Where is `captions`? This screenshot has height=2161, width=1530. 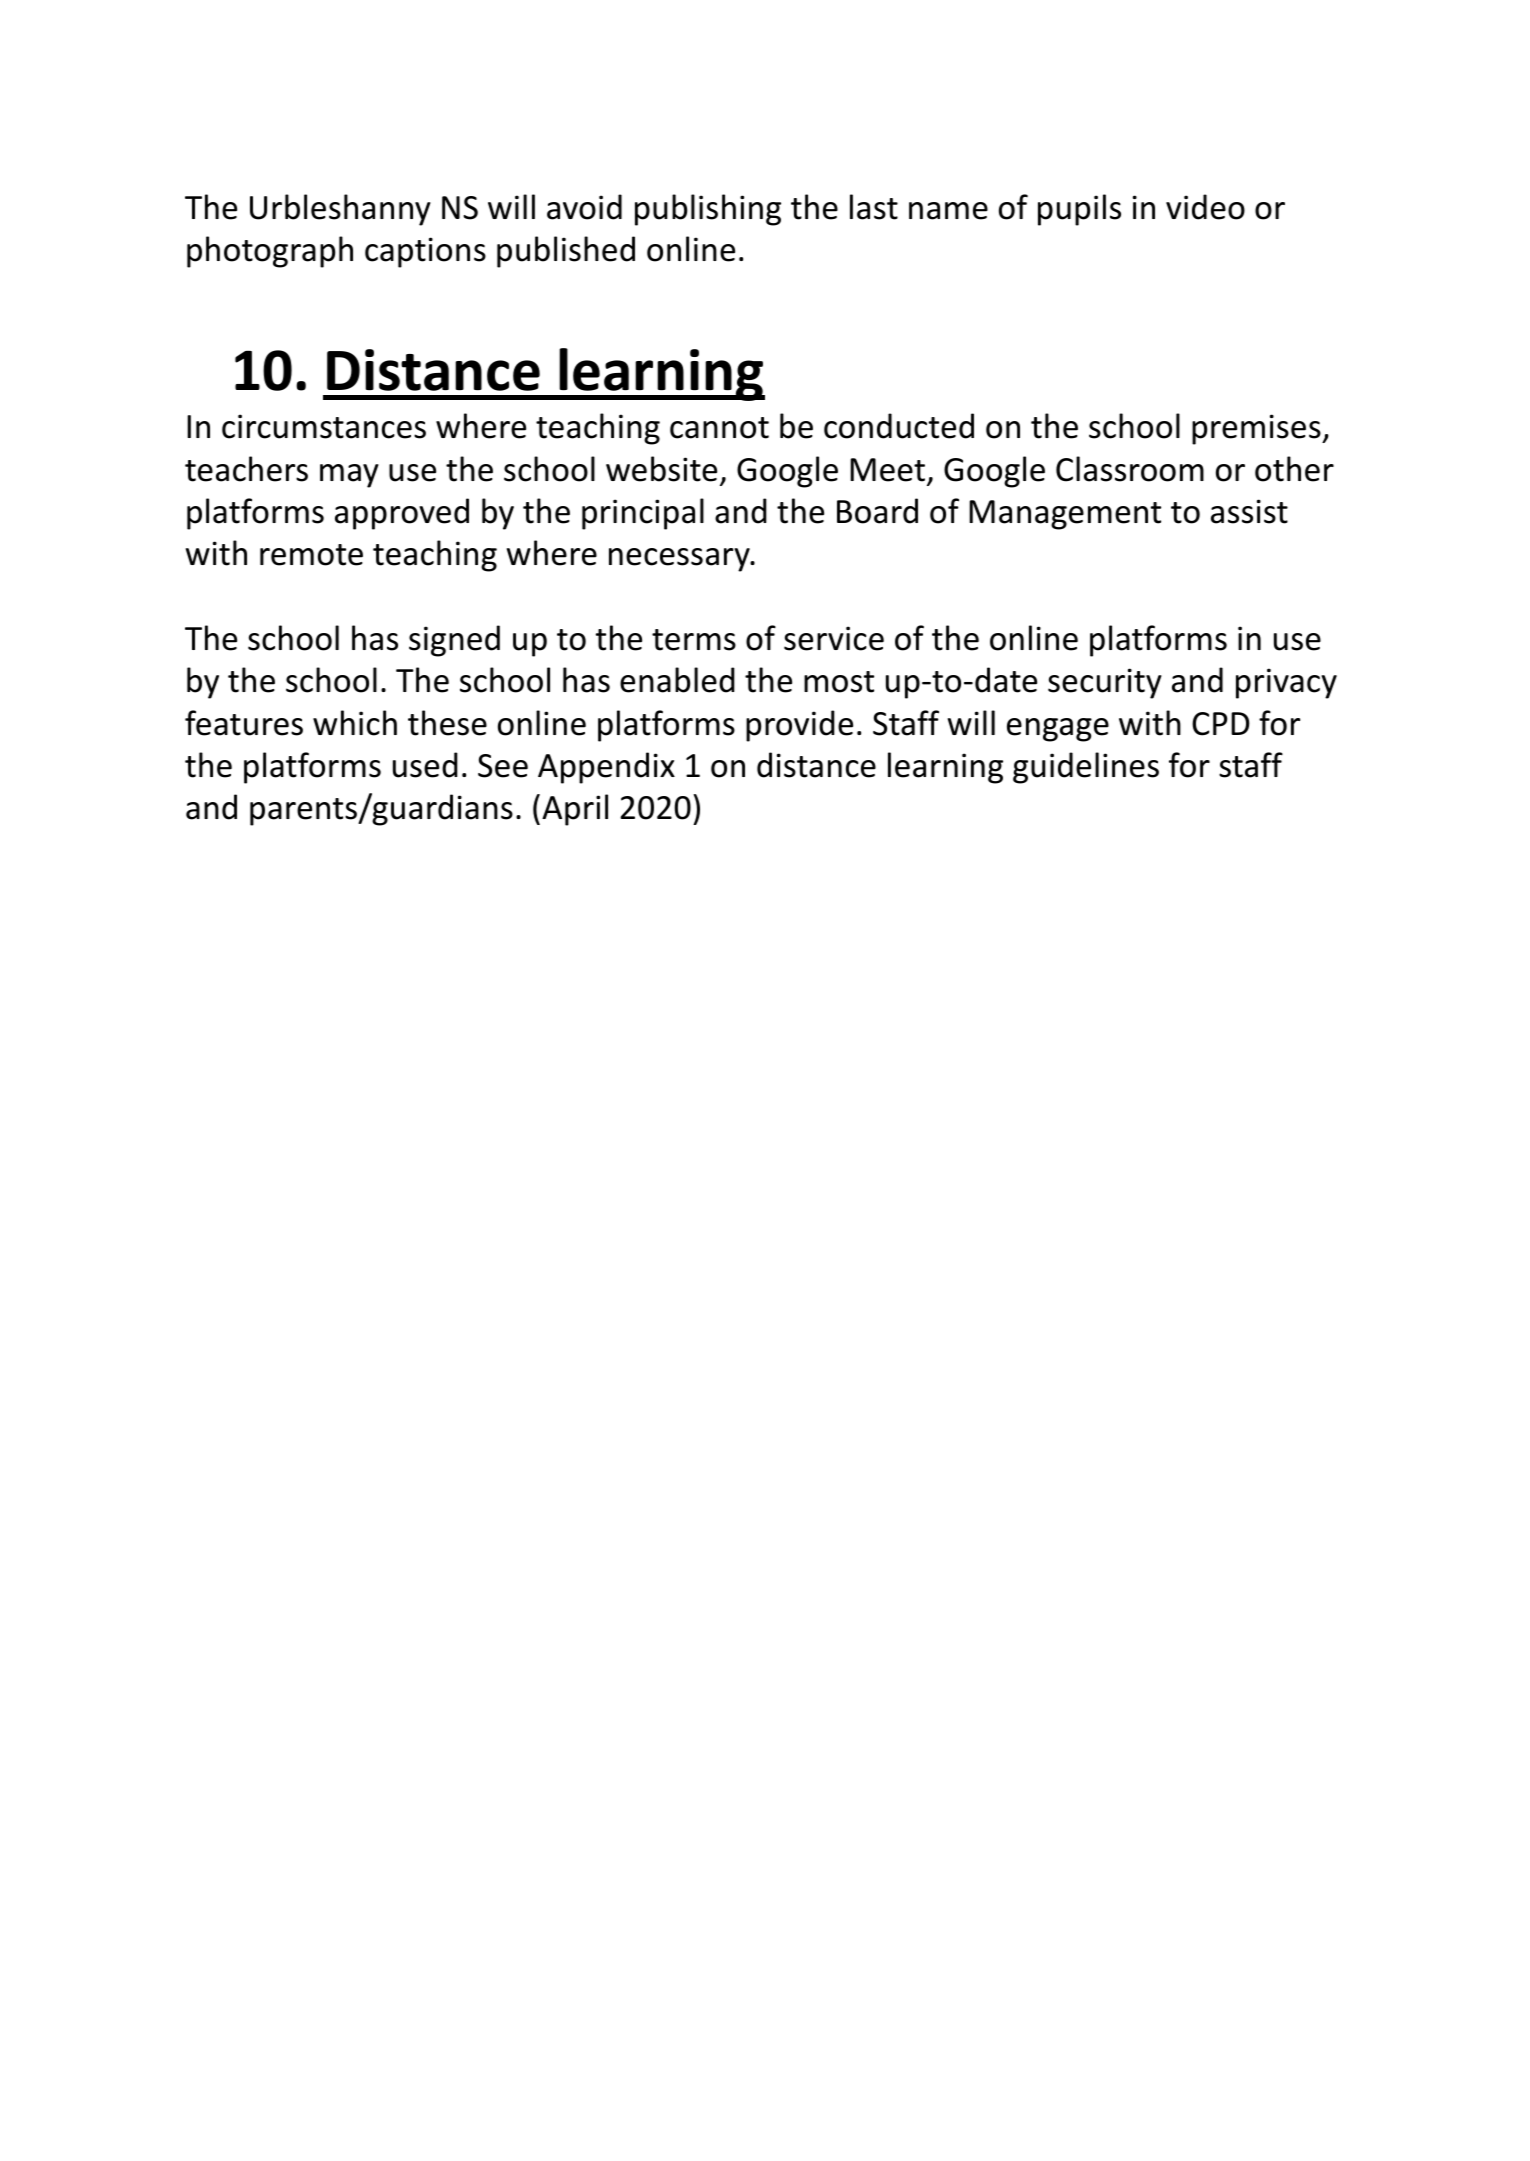 captions is located at coordinates (425, 252).
